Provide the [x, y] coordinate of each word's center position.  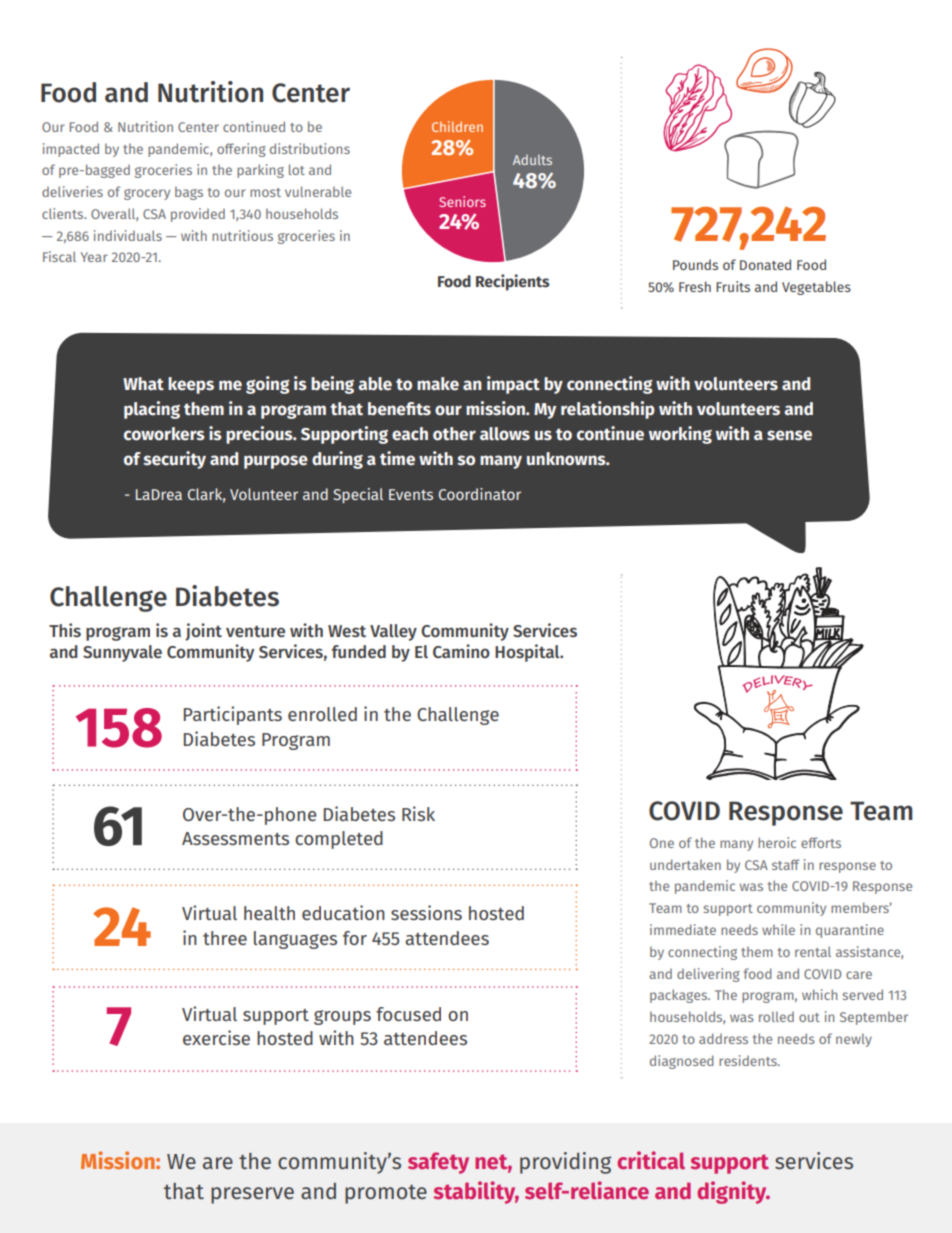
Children [457, 126]
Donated [765, 264]
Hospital [528, 653]
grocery [147, 194]
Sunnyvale [122, 653]
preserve [252, 1195]
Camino [461, 651]
